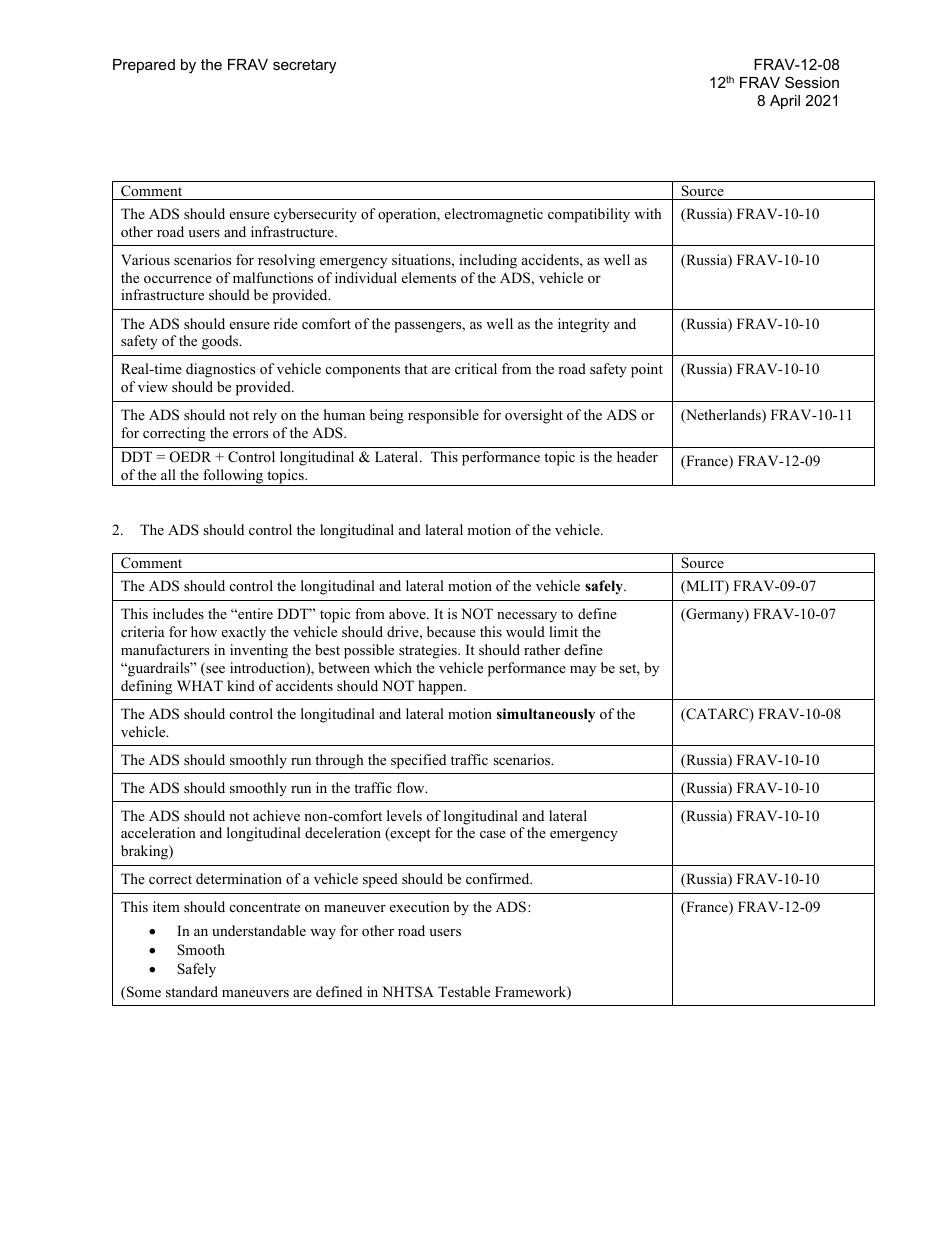 The width and height of the page is (952, 1233). Describe the element at coordinates (144, 66) in the page. I see `Prepared` at that location.
